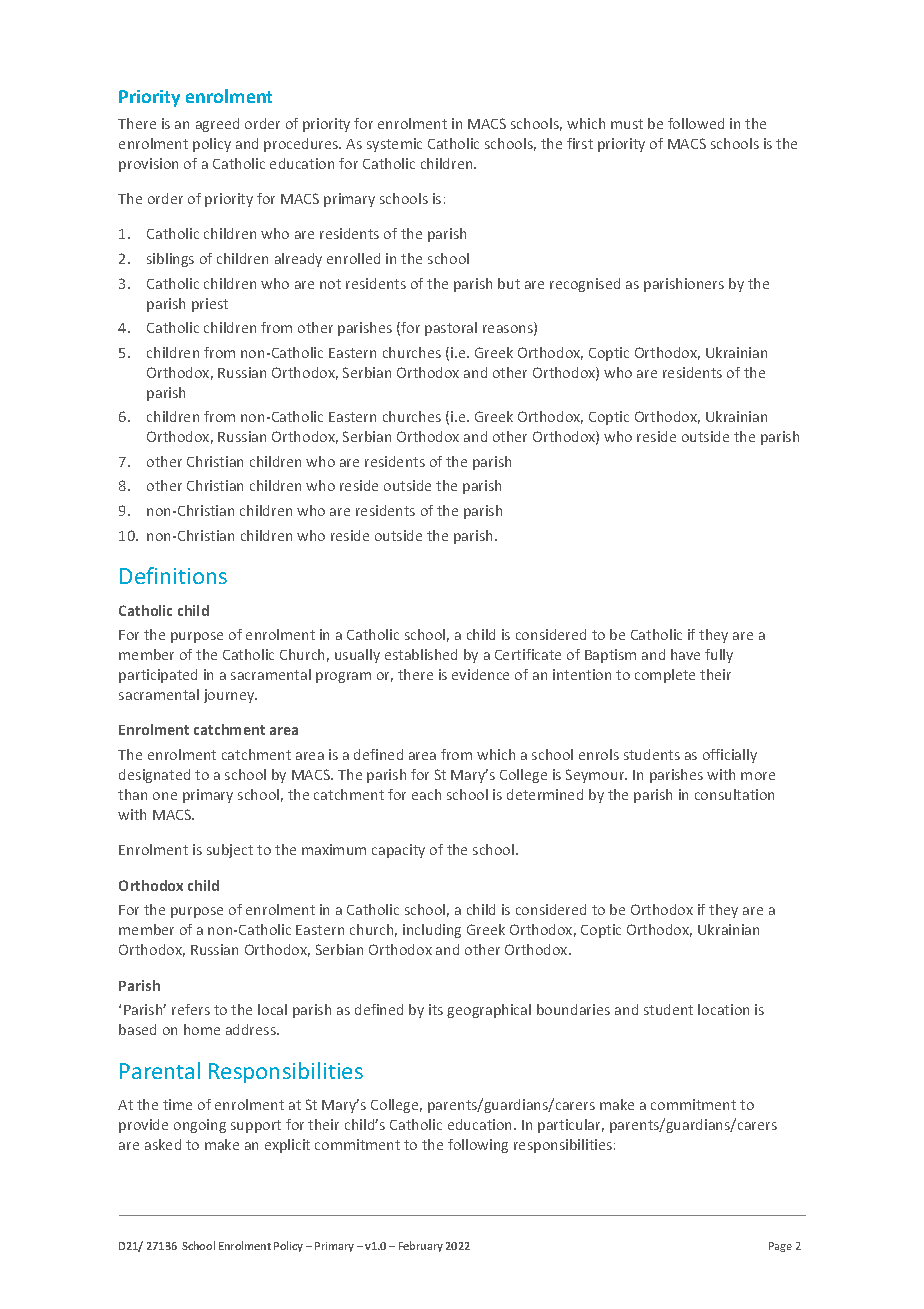 This image has height=1309, width=924. I want to click on asked, so click(163, 1144).
